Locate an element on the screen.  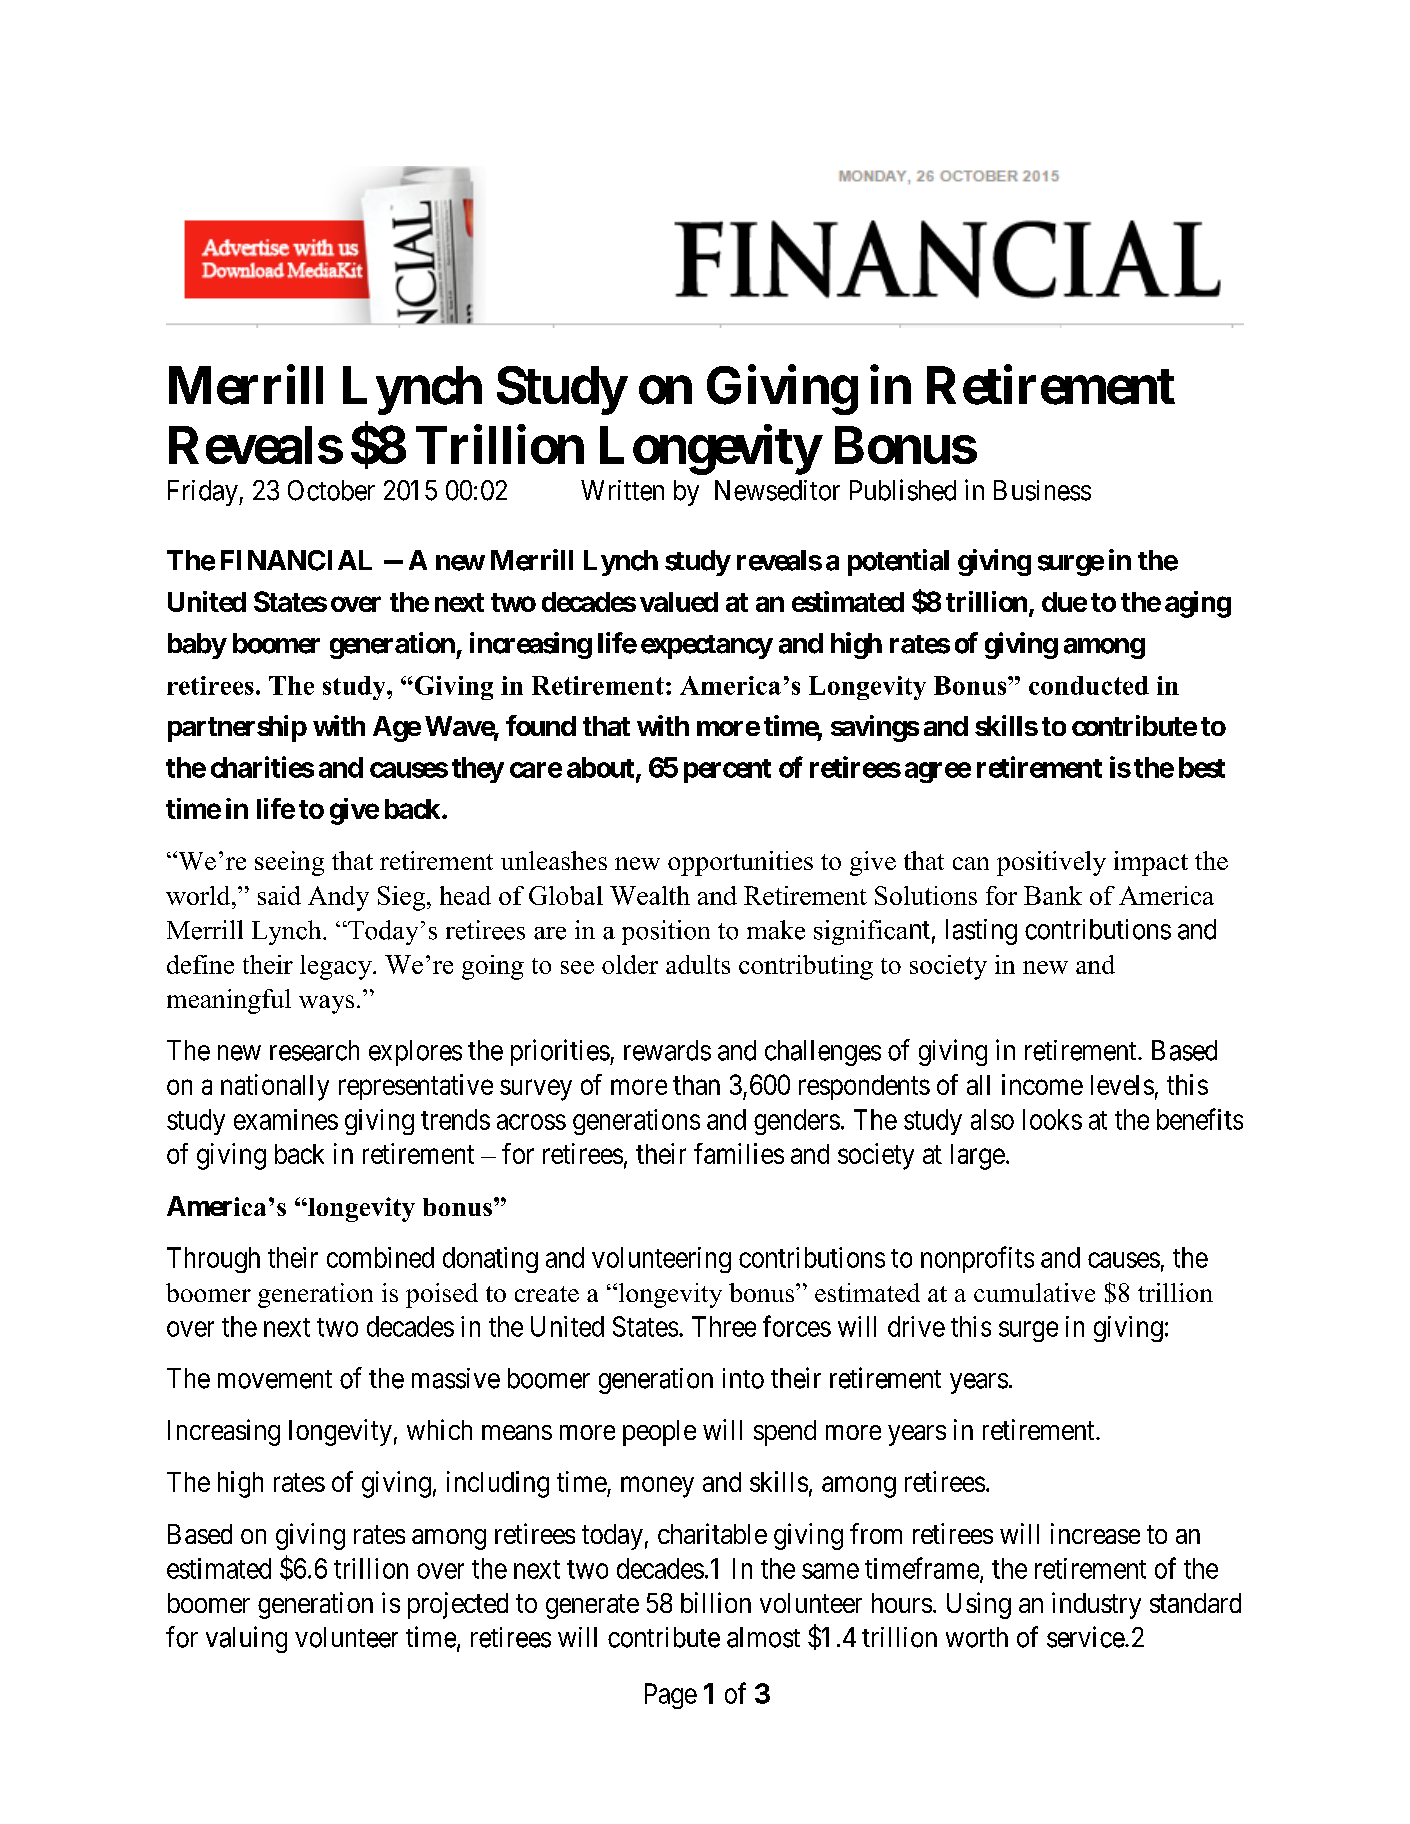
Business is located at coordinates (1042, 490).
